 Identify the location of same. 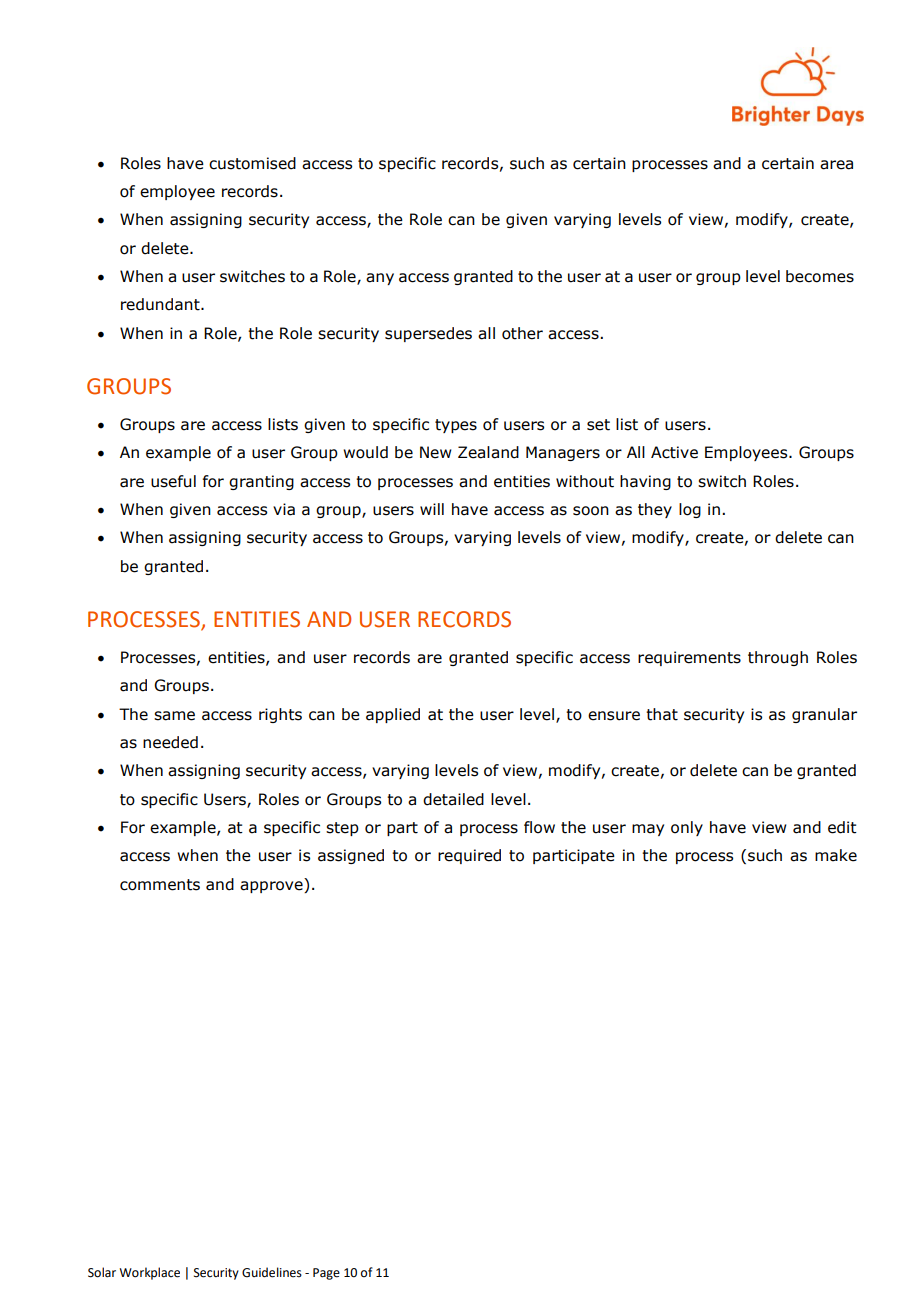
(174, 716).
